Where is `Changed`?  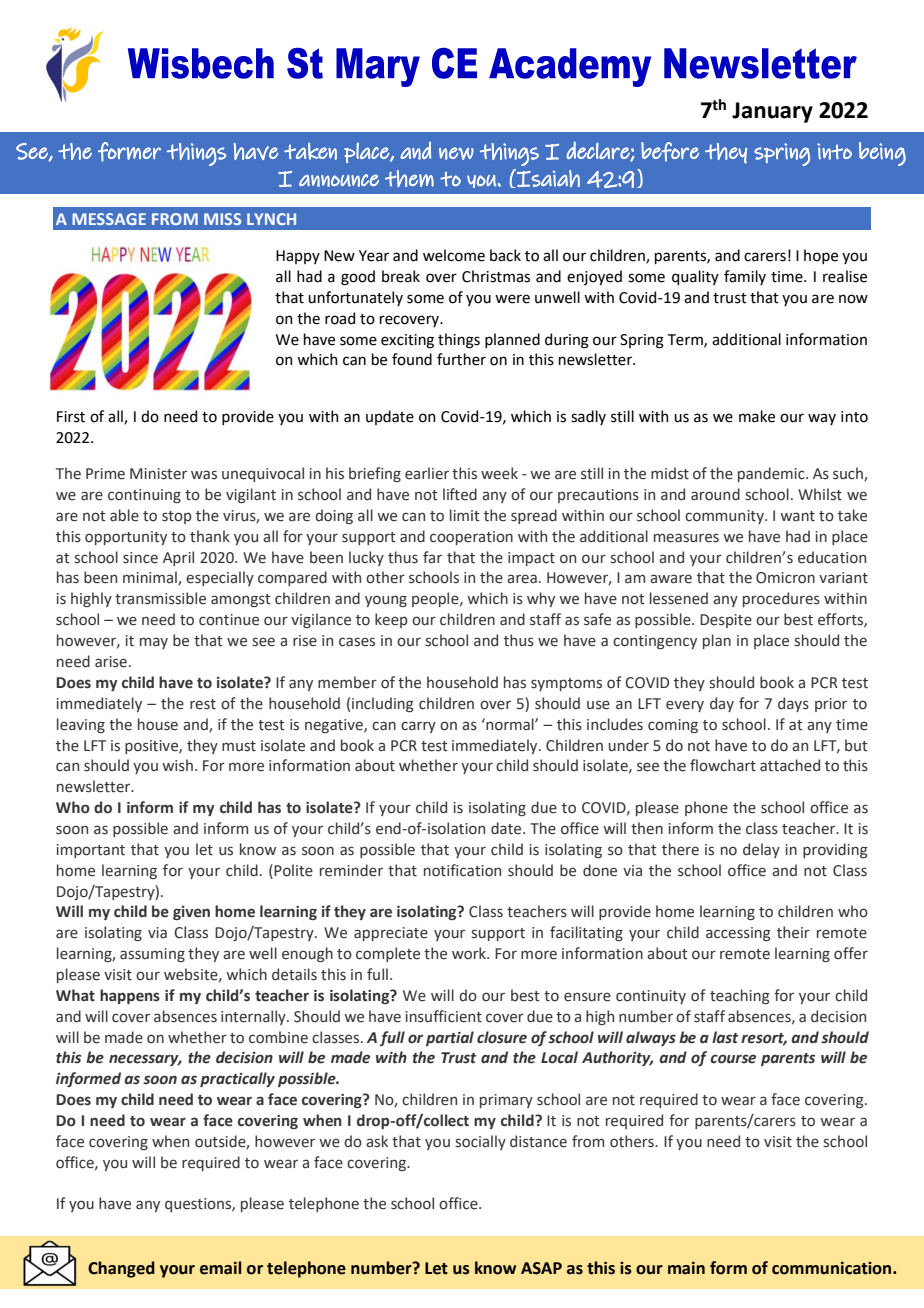
Changed is located at coordinates (121, 1269).
